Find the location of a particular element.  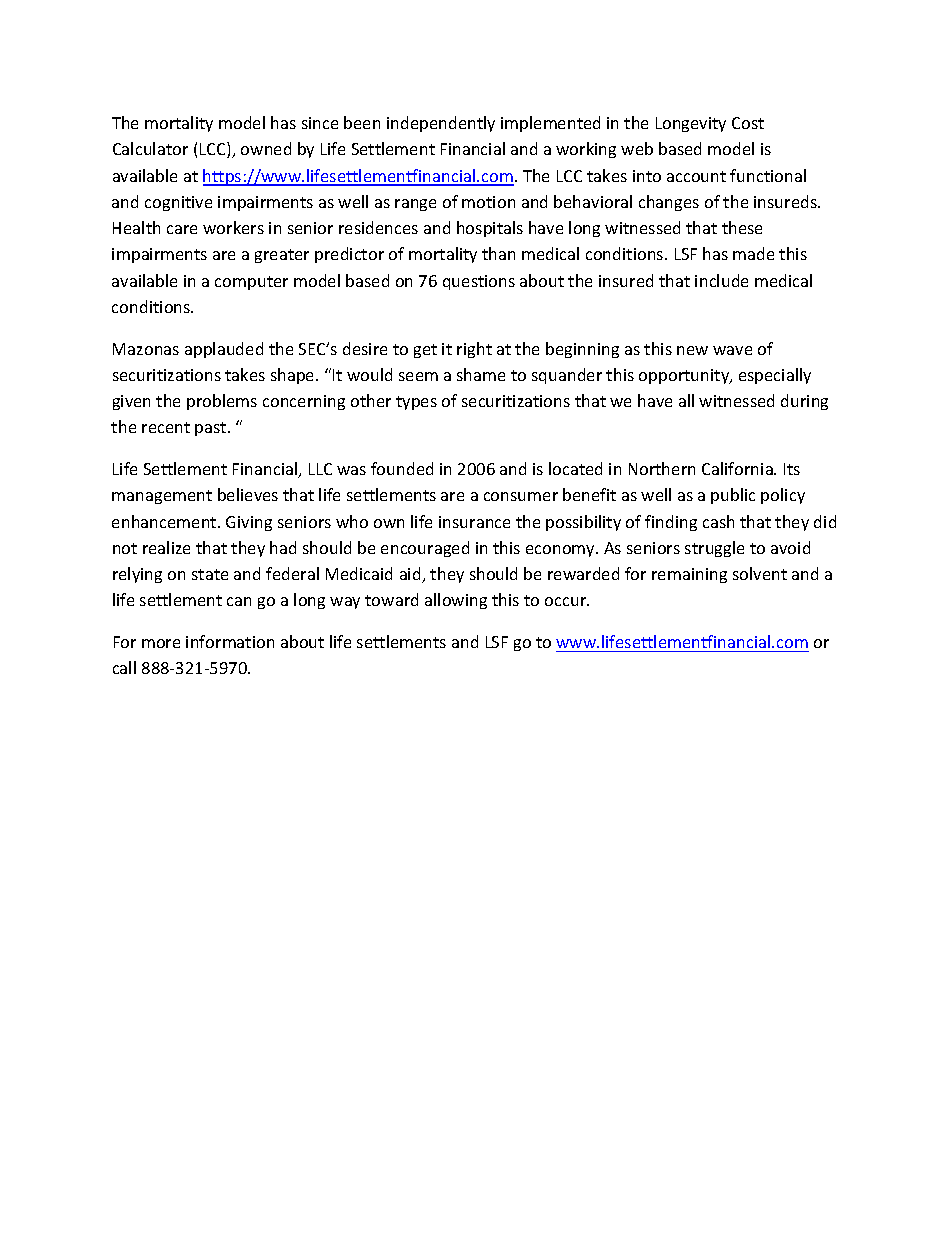

founded is located at coordinates (402, 468).
